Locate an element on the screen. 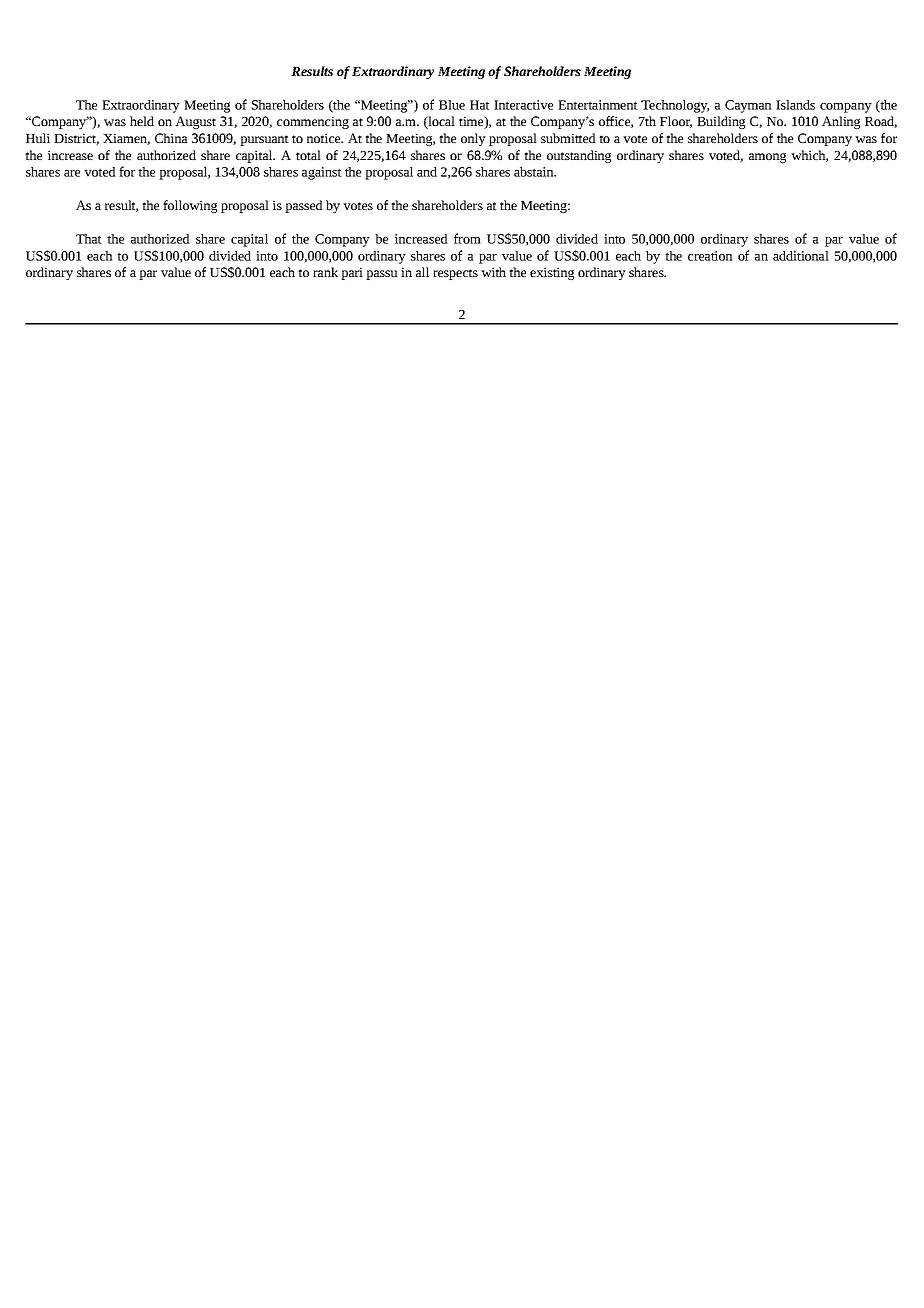  against is located at coordinates (322, 173).
